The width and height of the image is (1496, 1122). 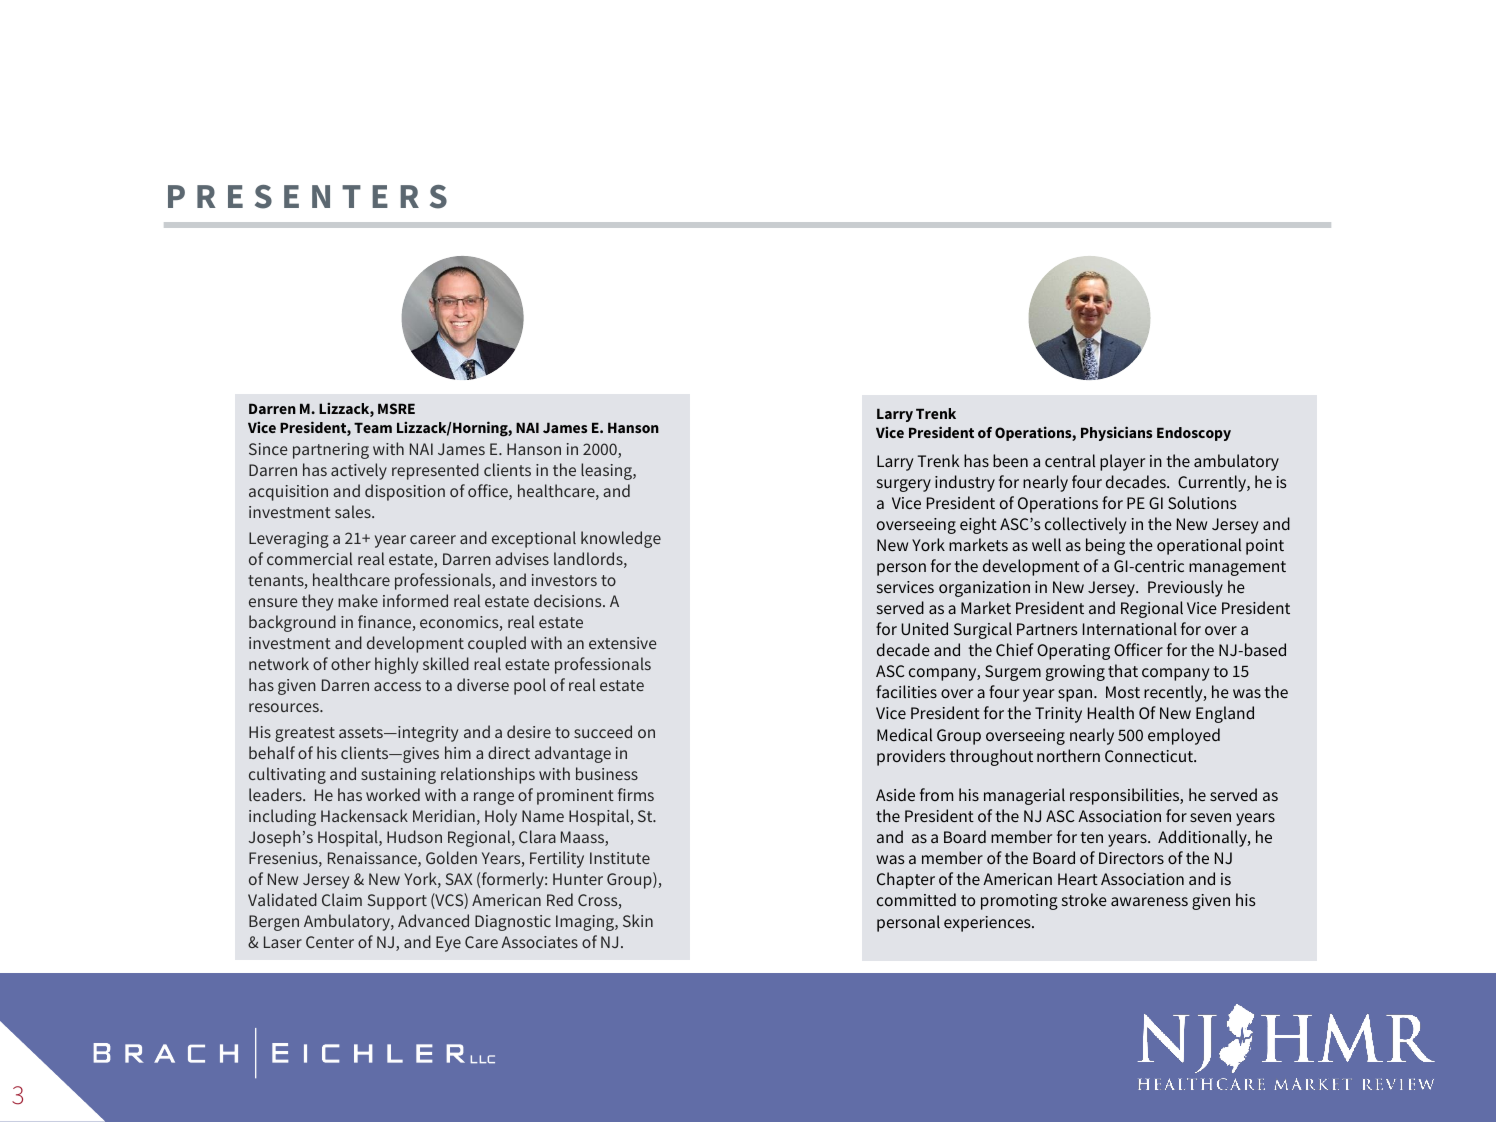 I want to click on providers, so click(x=911, y=757).
